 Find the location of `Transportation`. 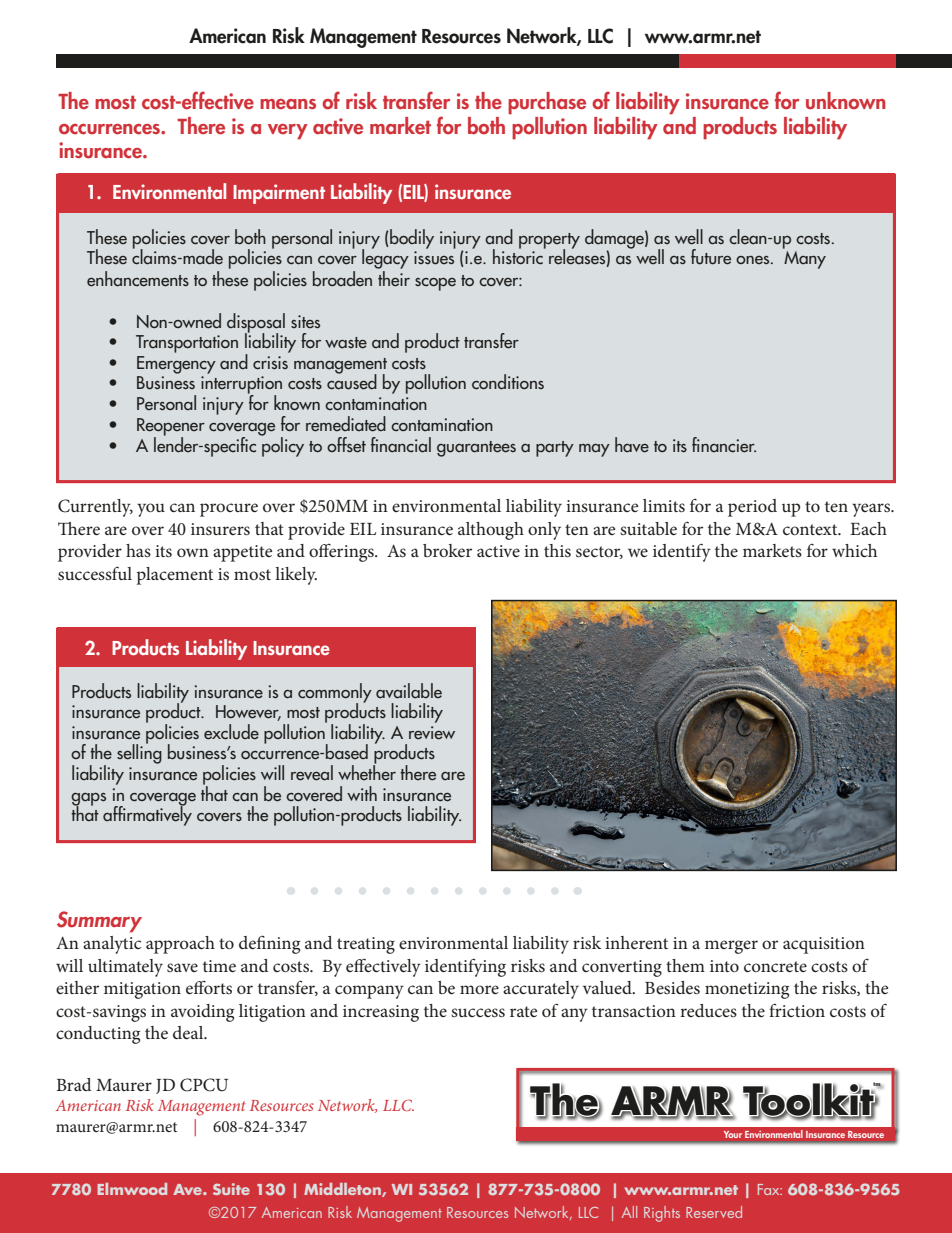

Transportation is located at coordinates (187, 344).
